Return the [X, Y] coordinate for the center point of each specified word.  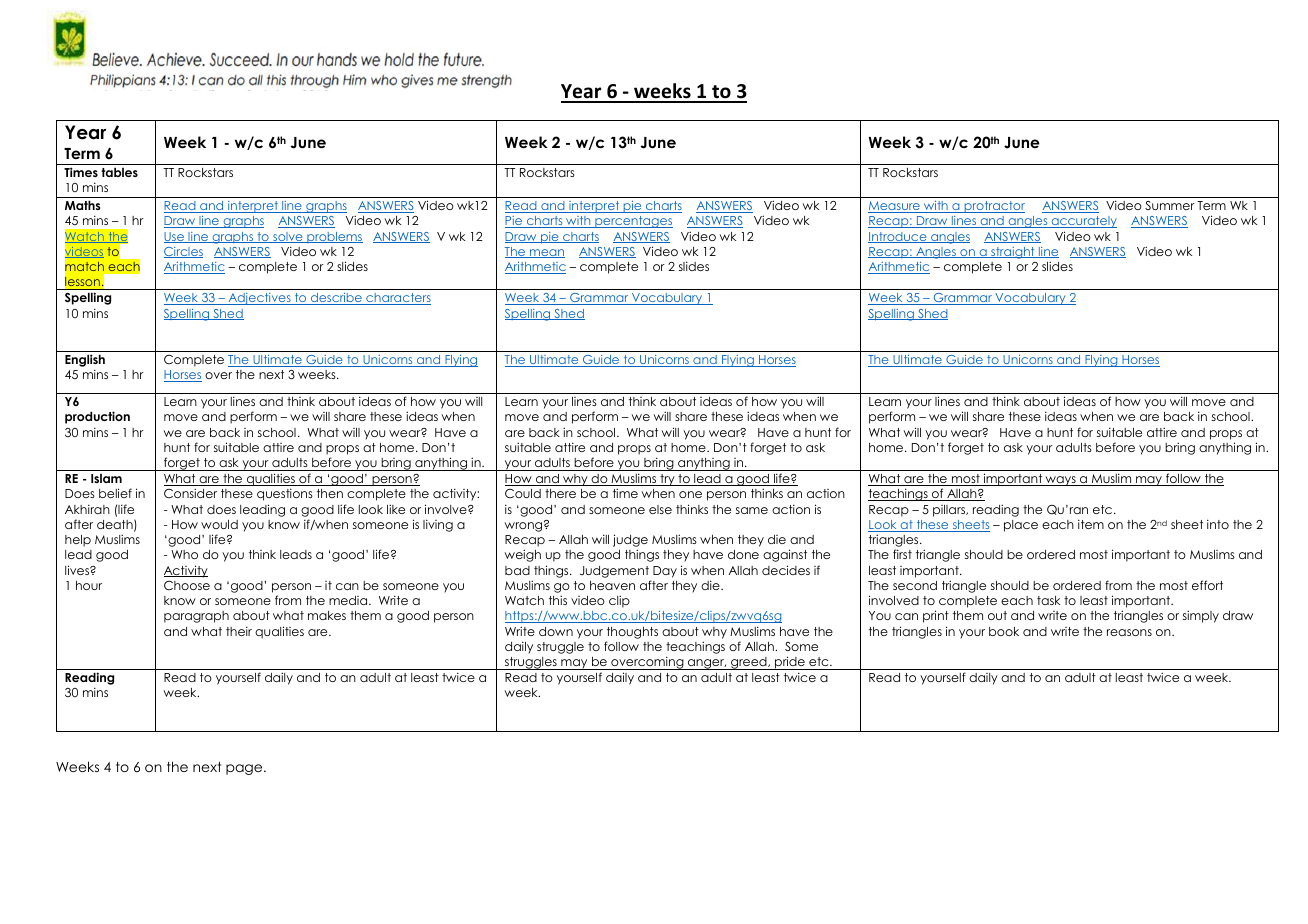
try [667, 480]
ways [1060, 481]
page [245, 769]
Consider [190, 493]
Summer [1170, 205]
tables [119, 172]
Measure [895, 207]
